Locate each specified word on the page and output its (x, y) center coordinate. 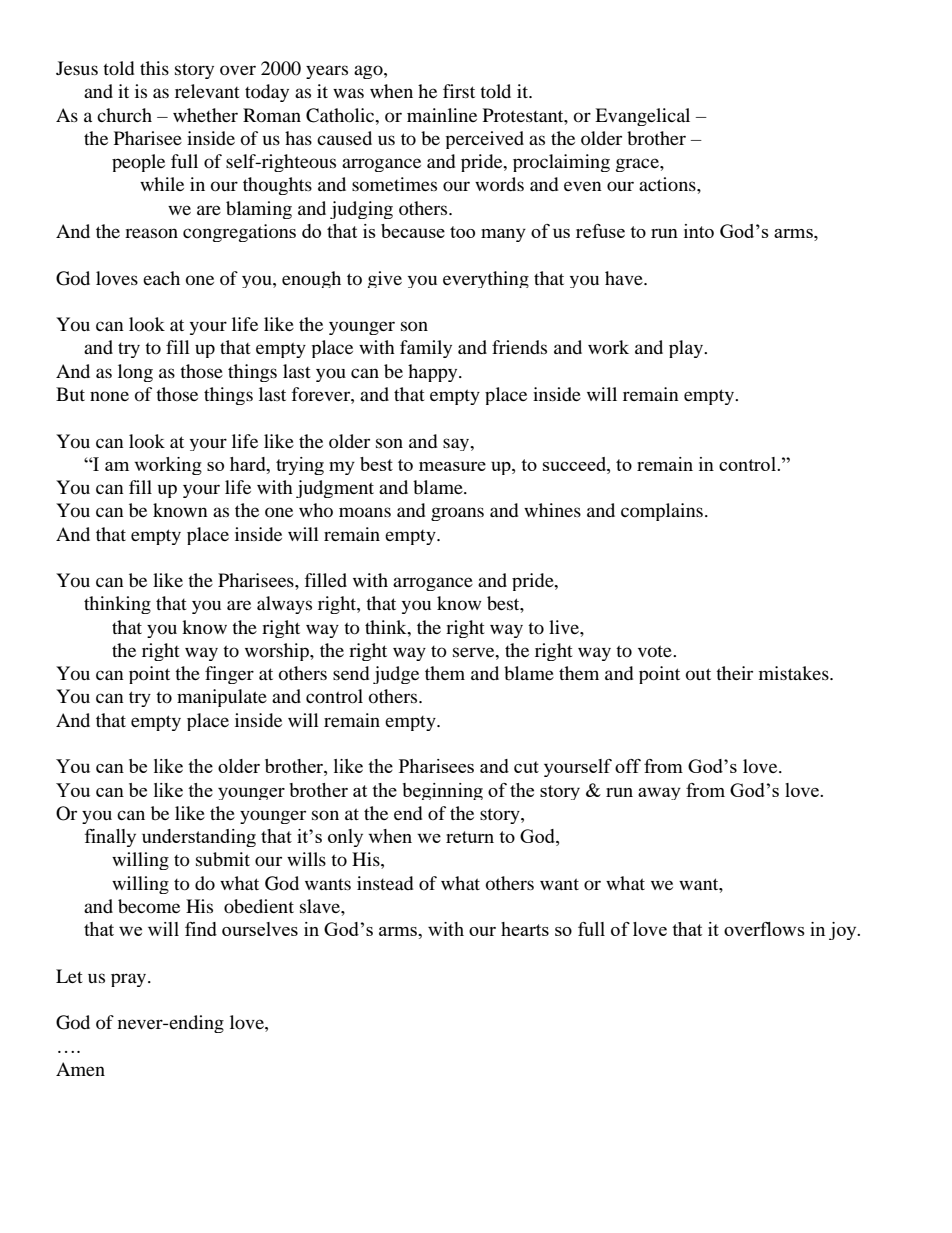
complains (662, 512)
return (470, 837)
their (734, 673)
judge (396, 675)
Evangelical (642, 117)
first (459, 91)
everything (486, 279)
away (659, 794)
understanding (199, 838)
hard (249, 464)
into (699, 231)
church (124, 115)
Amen (80, 1069)
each (161, 278)
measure (452, 466)
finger (229, 675)
